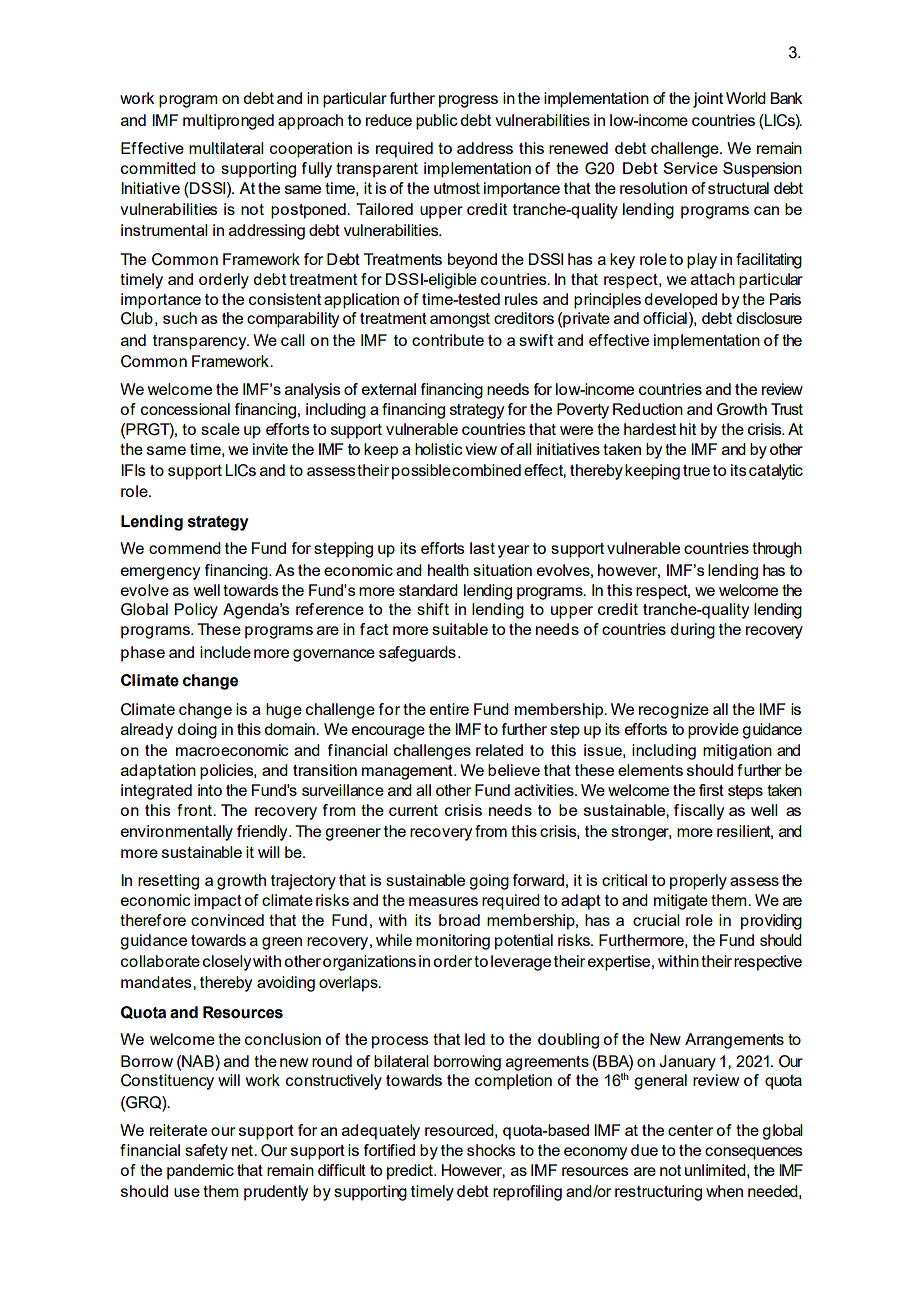 The width and height of the screenshot is (924, 1309). Describe the element at coordinates (206, 1152) in the screenshot. I see `safety` at that location.
